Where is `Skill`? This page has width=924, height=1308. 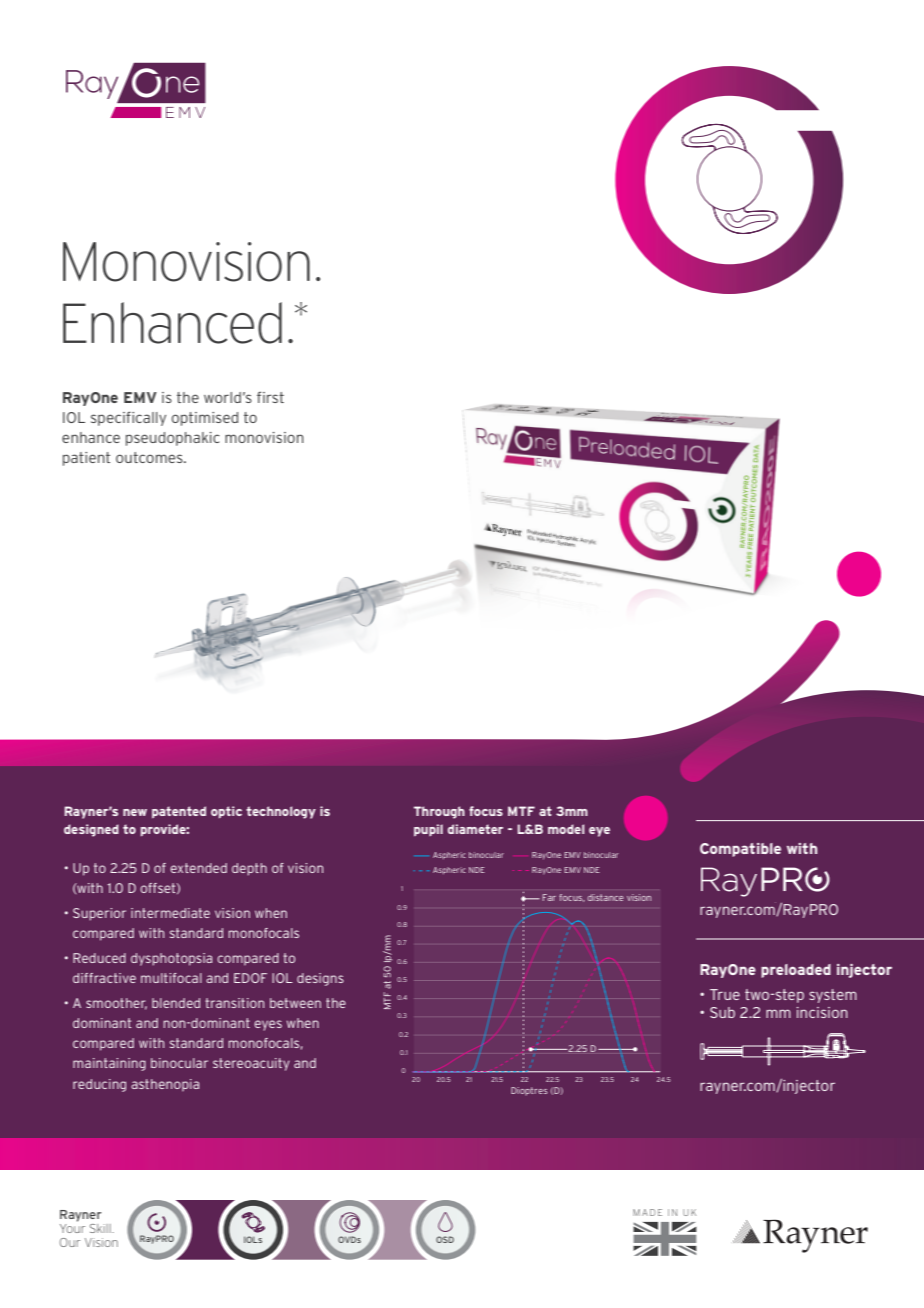
Skill is located at coordinates (101, 1228).
